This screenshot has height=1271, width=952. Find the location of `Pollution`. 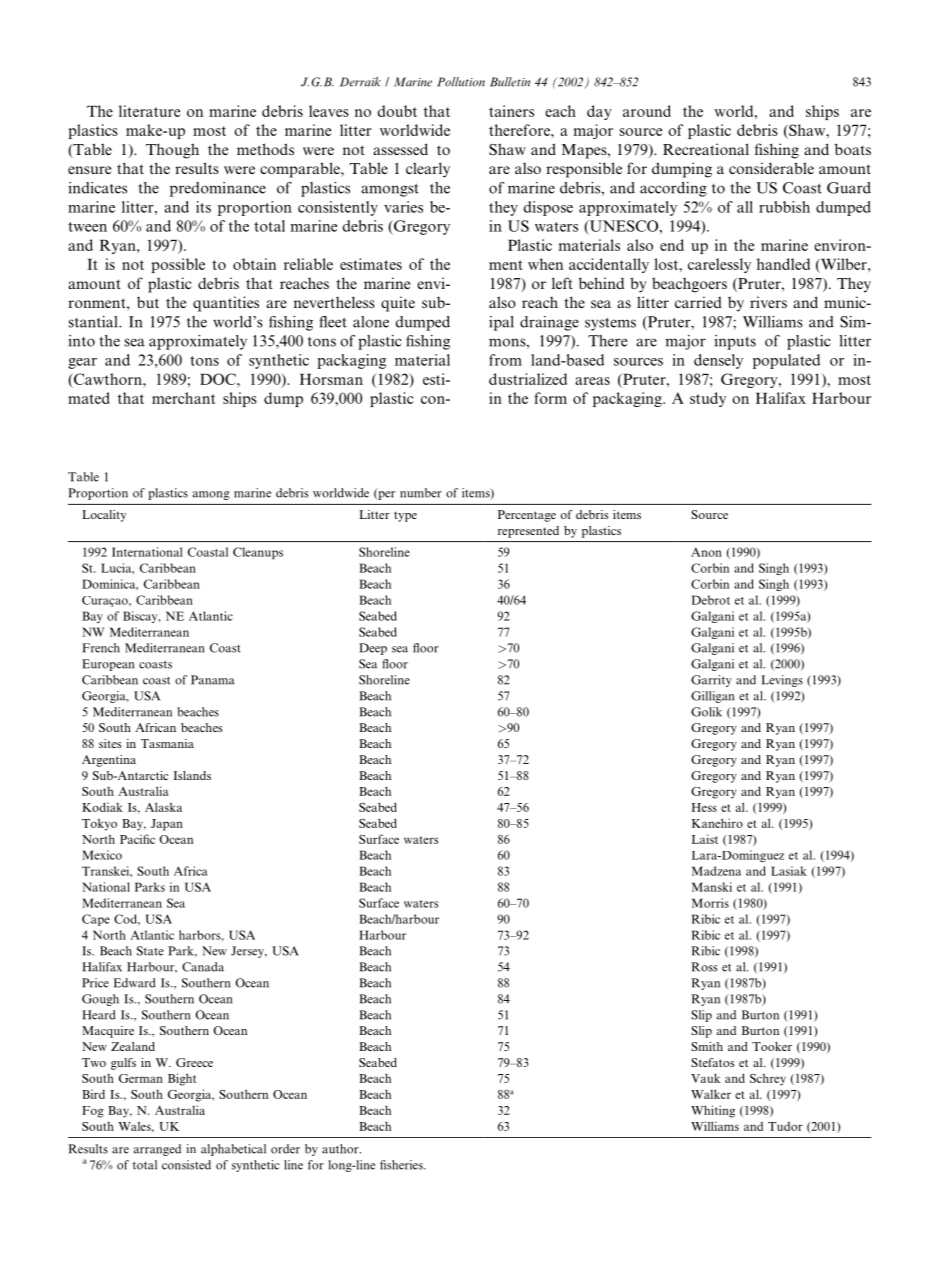

Pollution is located at coordinates (461, 82).
